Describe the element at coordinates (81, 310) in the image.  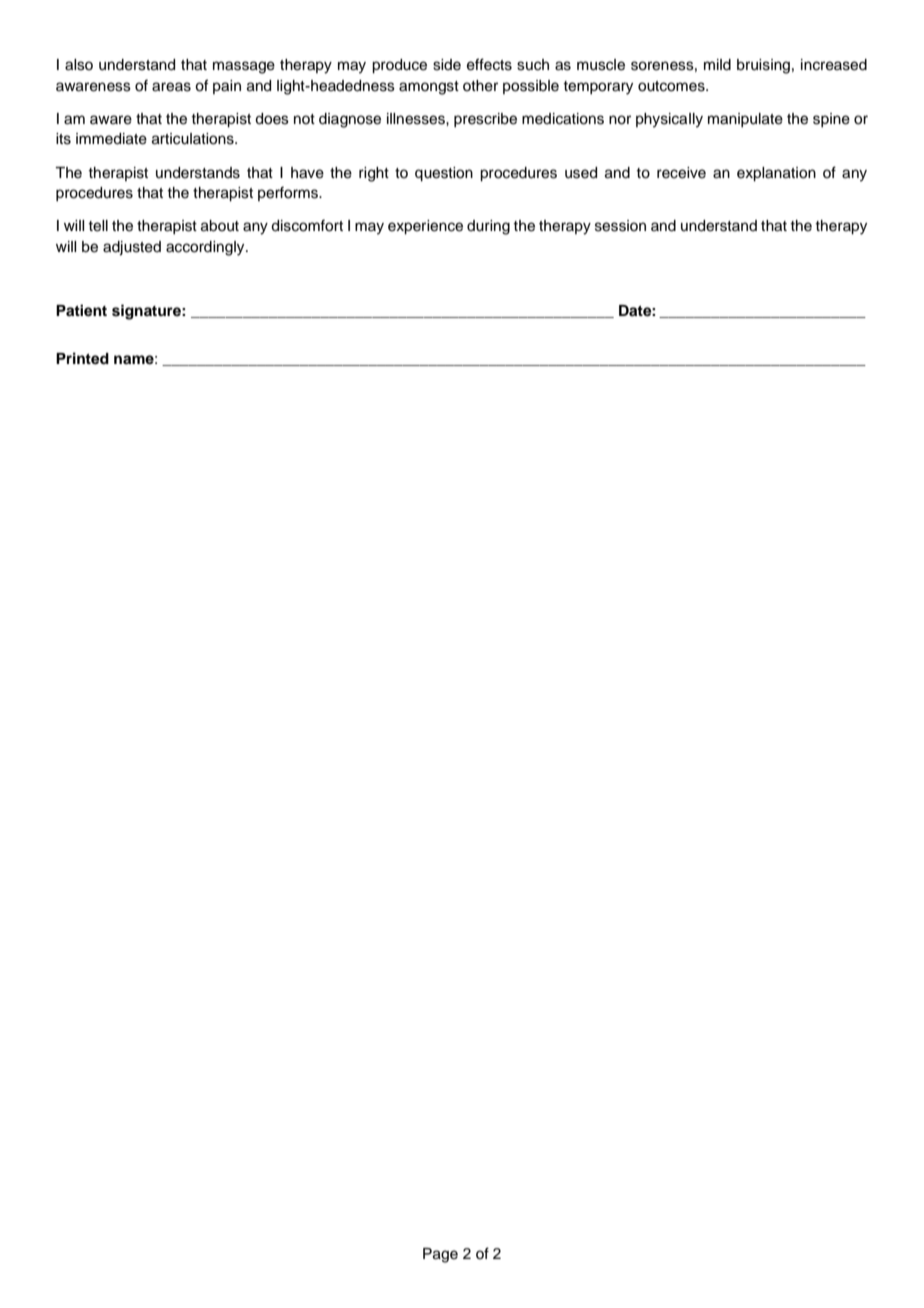
I see `Patient` at that location.
